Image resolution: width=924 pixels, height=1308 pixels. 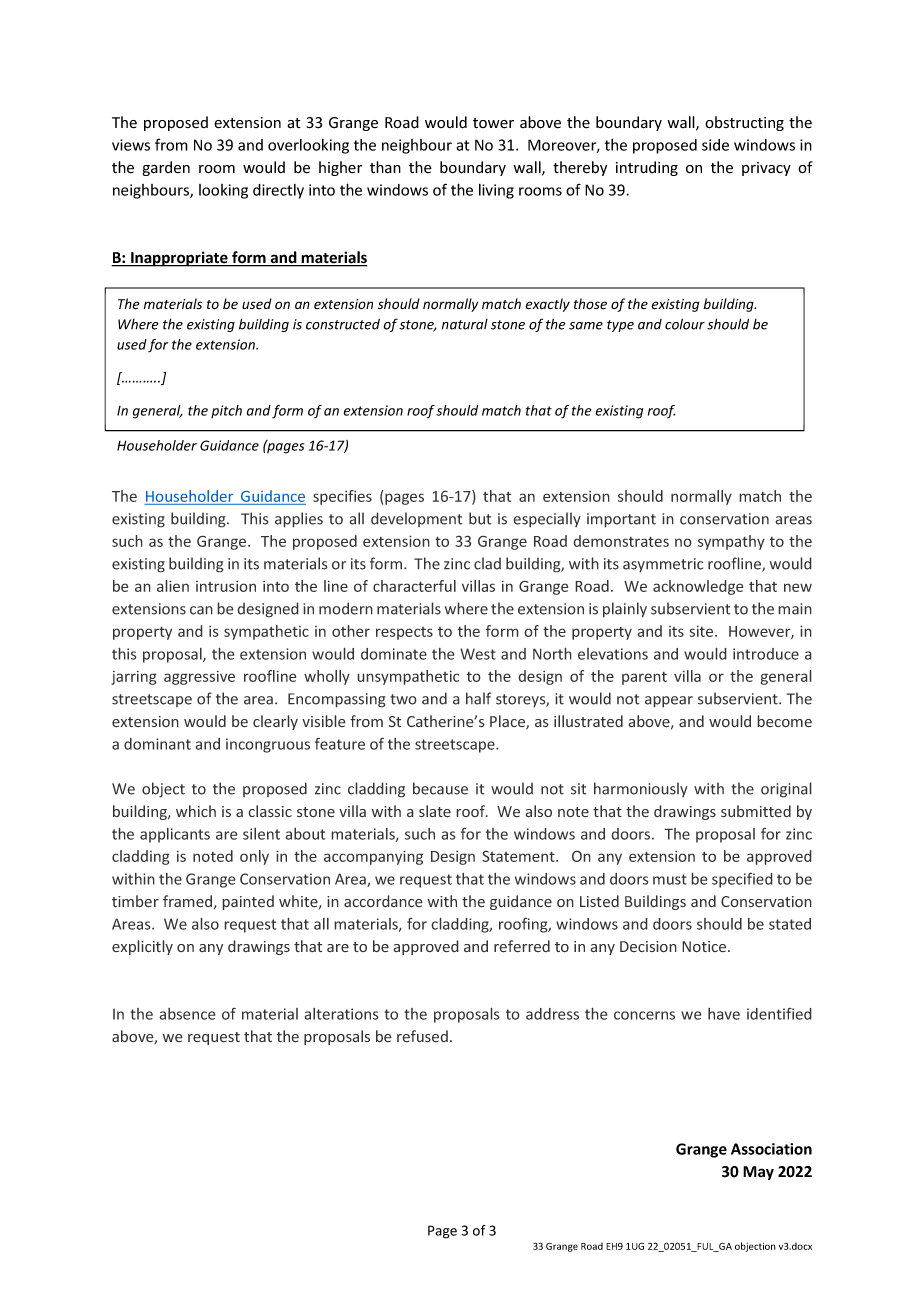 What do you see at coordinates (493, 123) in the page?
I see `tower` at bounding box center [493, 123].
